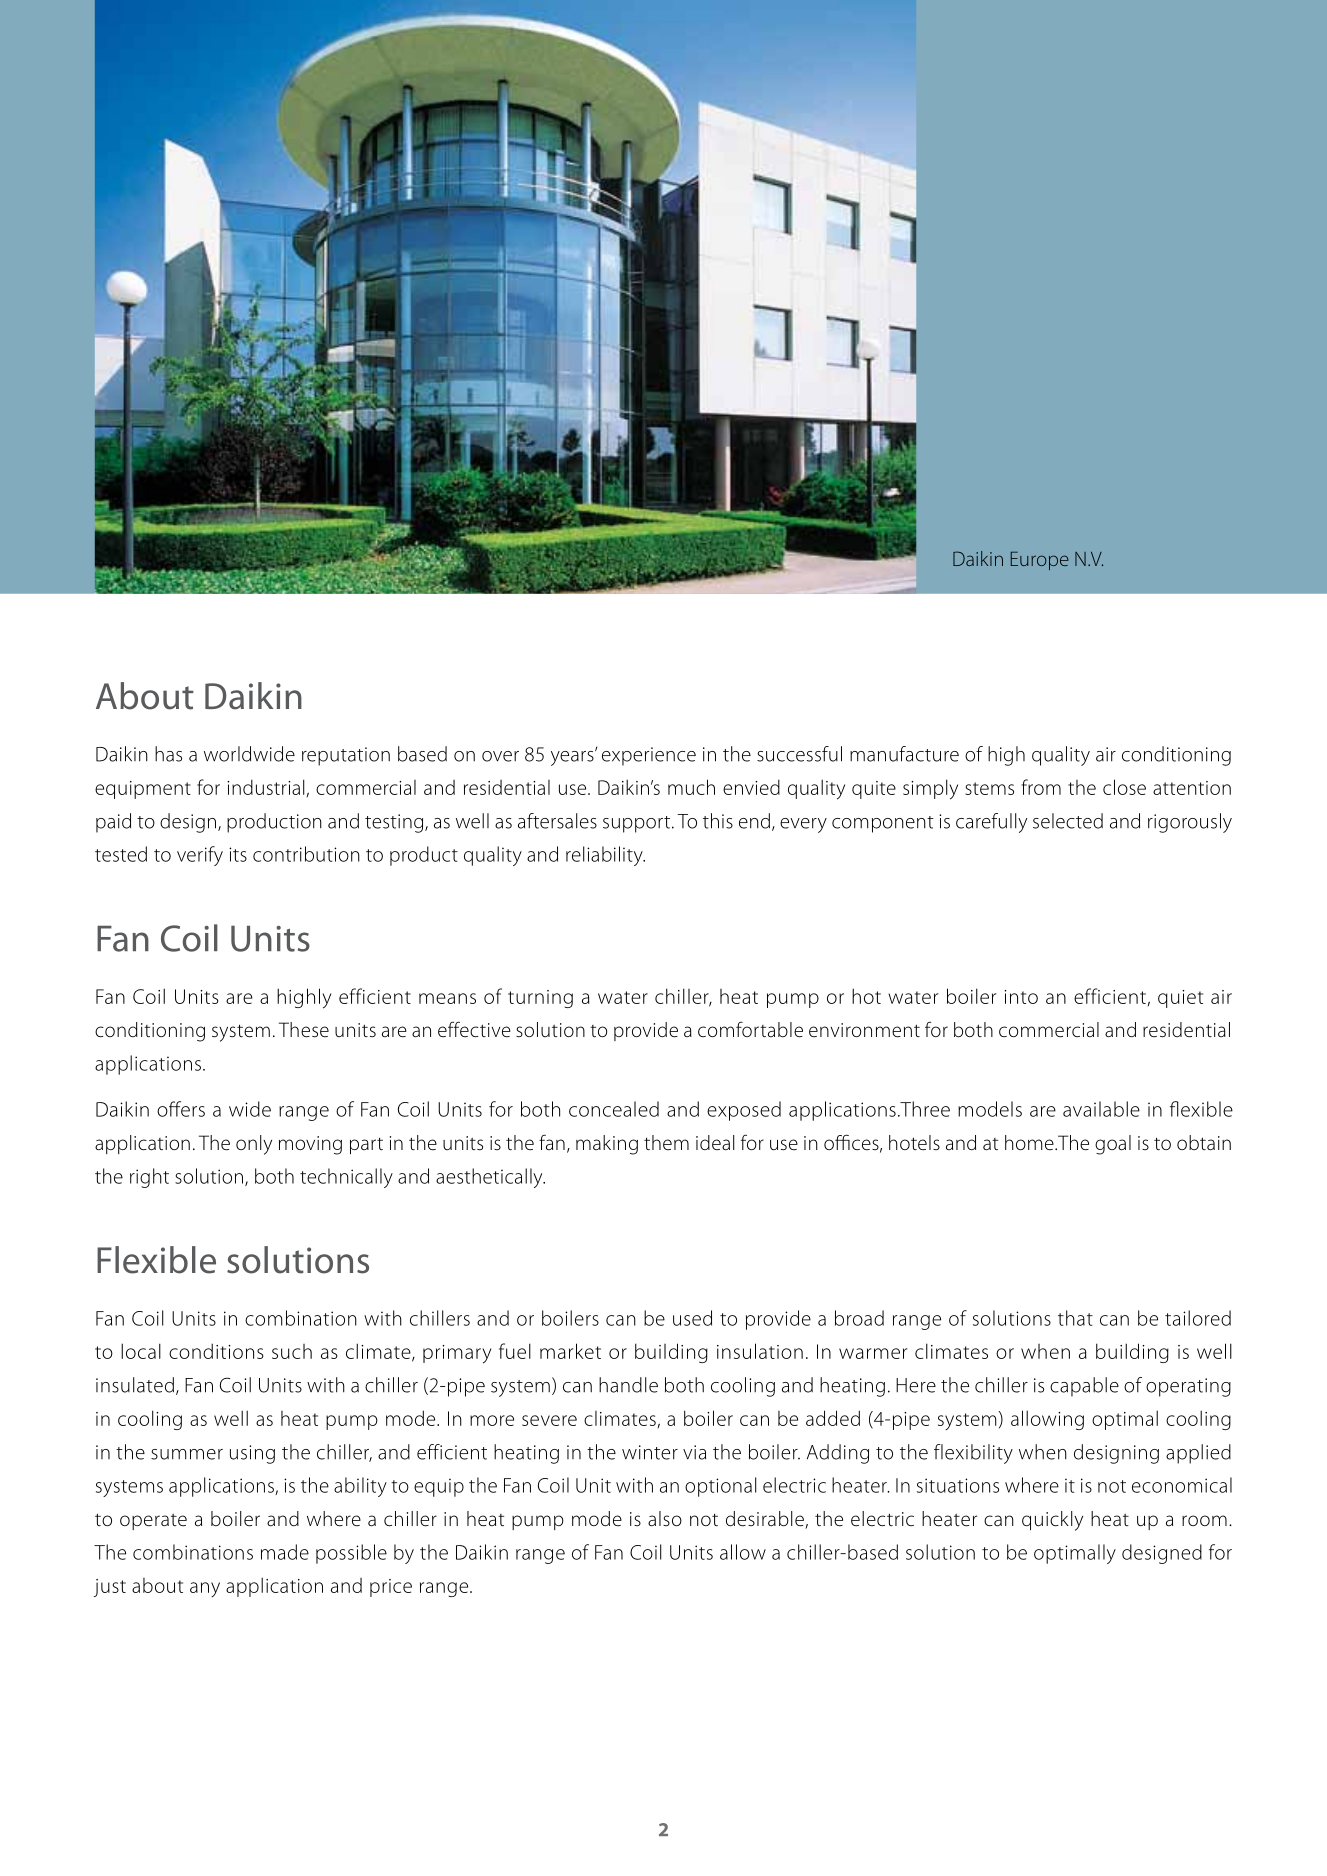 The image size is (1327, 1876). I want to click on concealed, so click(614, 1109).
